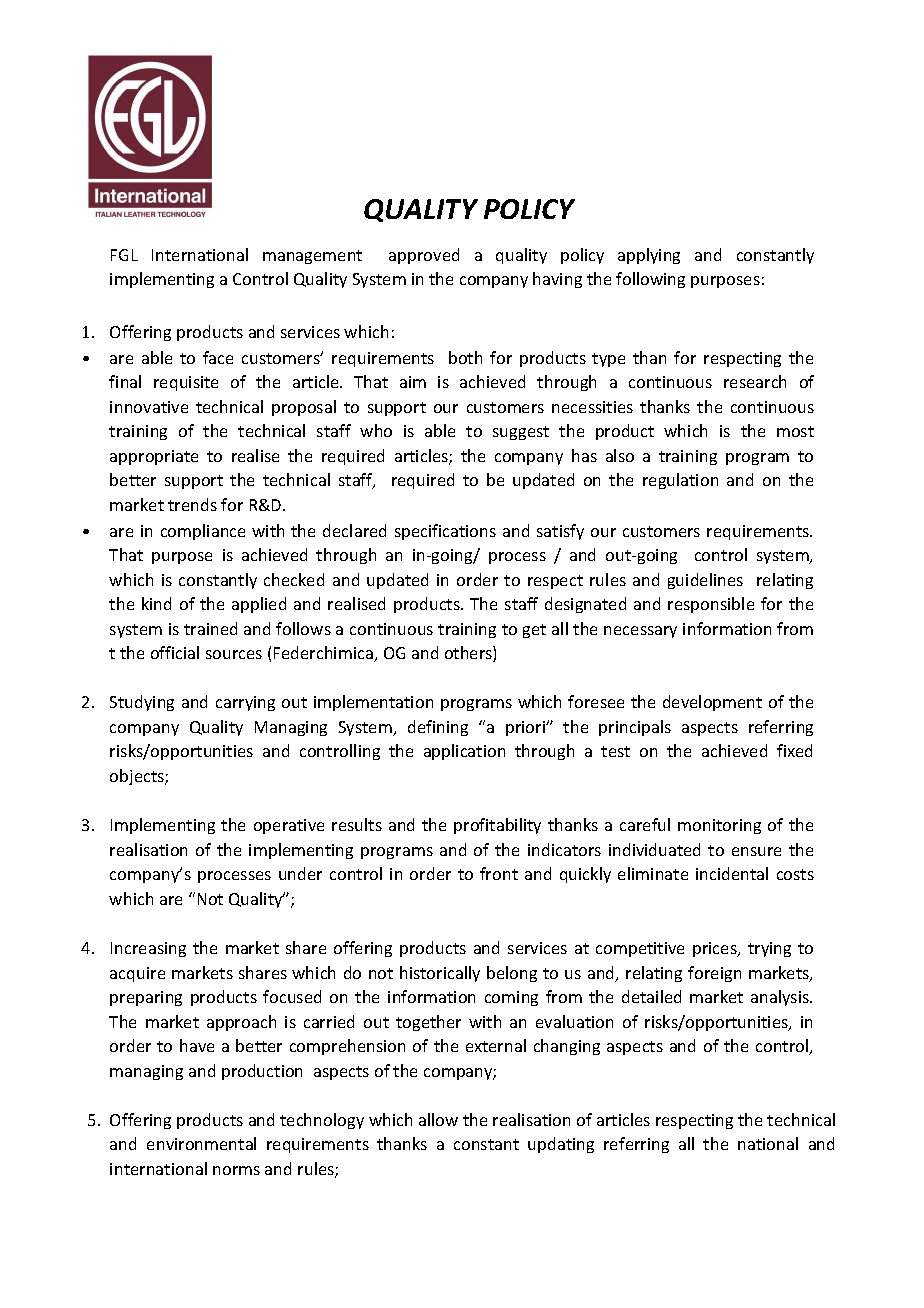 This screenshot has height=1308, width=924. I want to click on incidental, so click(732, 873).
